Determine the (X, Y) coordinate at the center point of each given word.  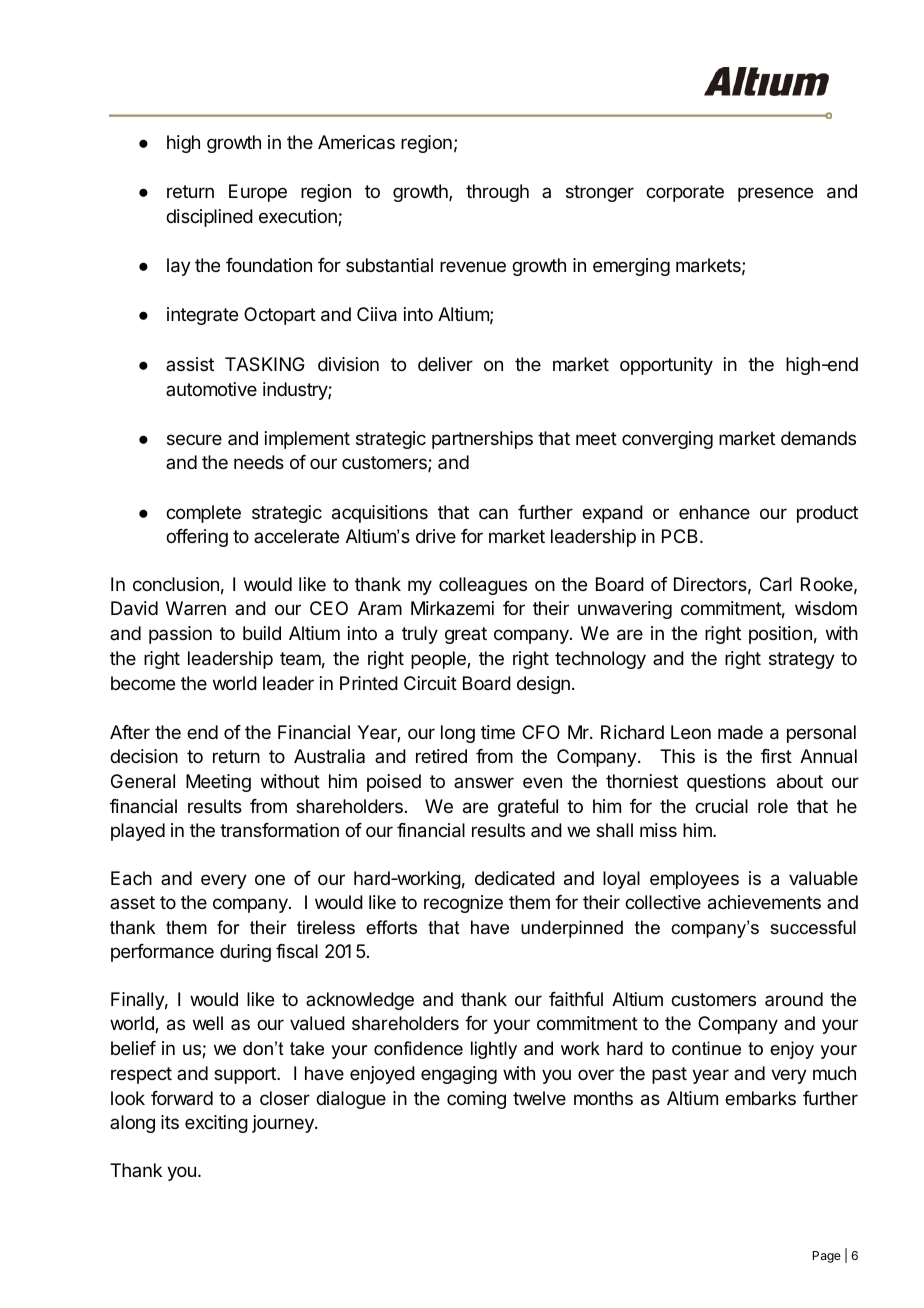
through (497, 193)
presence (775, 194)
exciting (216, 1124)
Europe (258, 193)
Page (827, 1257)
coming (476, 1100)
